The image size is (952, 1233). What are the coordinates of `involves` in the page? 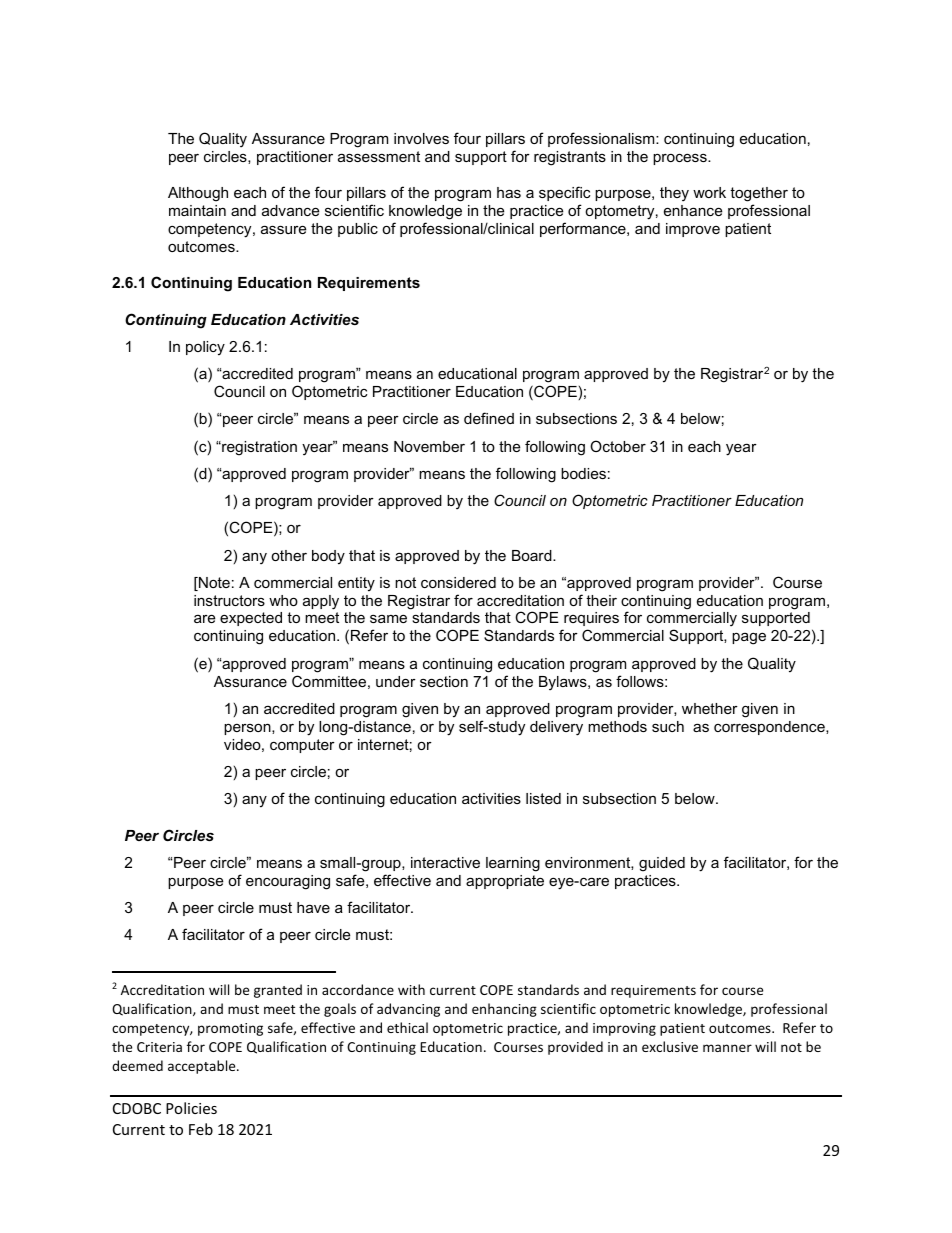 It's located at (421, 138).
